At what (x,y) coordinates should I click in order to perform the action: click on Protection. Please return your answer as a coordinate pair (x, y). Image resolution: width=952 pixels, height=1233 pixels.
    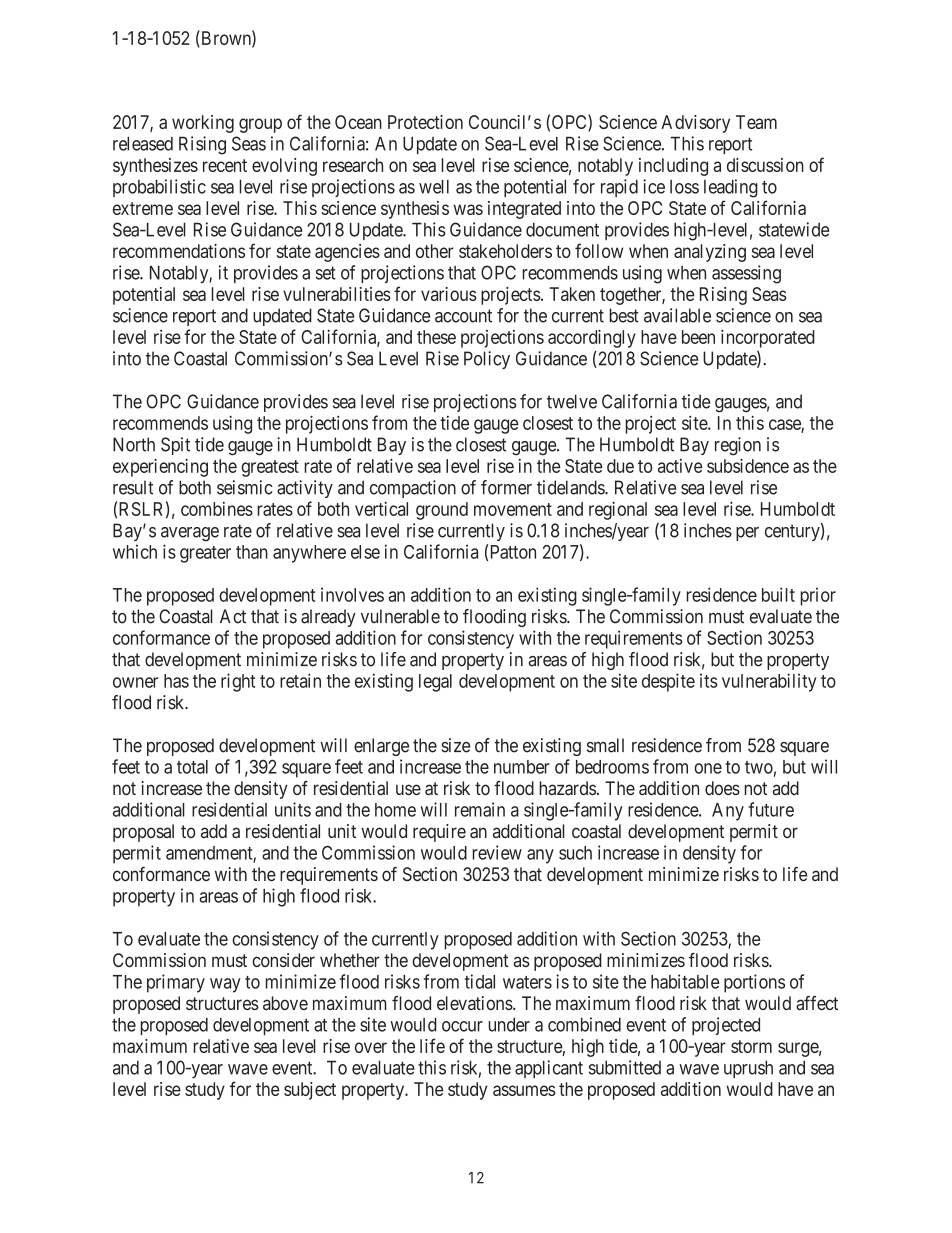
    Looking at the image, I should click on (425, 122).
